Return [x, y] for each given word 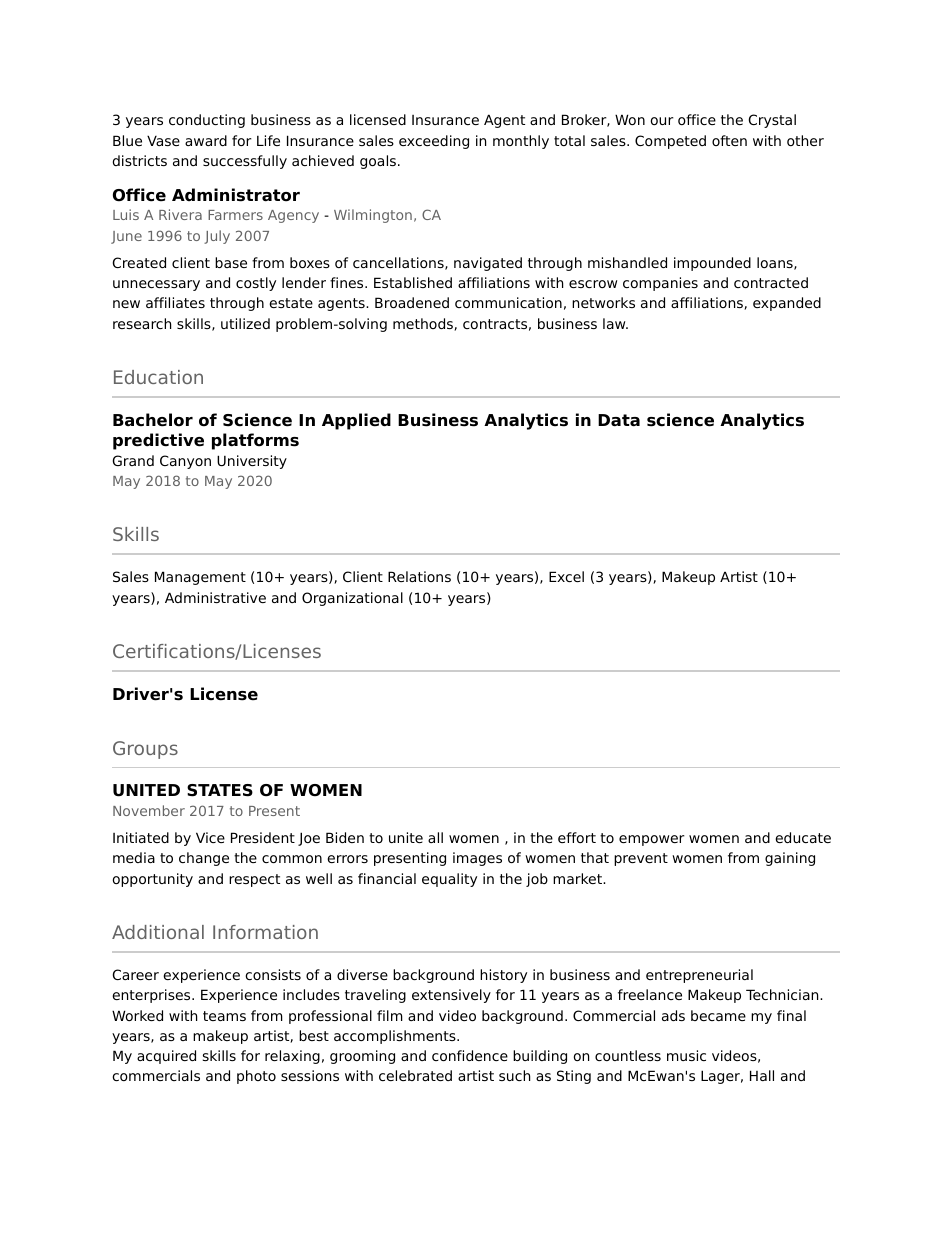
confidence [470, 1055]
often [729, 140]
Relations [419, 576]
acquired [166, 1057]
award [206, 140]
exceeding [434, 142]
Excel [566, 576]
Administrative [215, 597]
